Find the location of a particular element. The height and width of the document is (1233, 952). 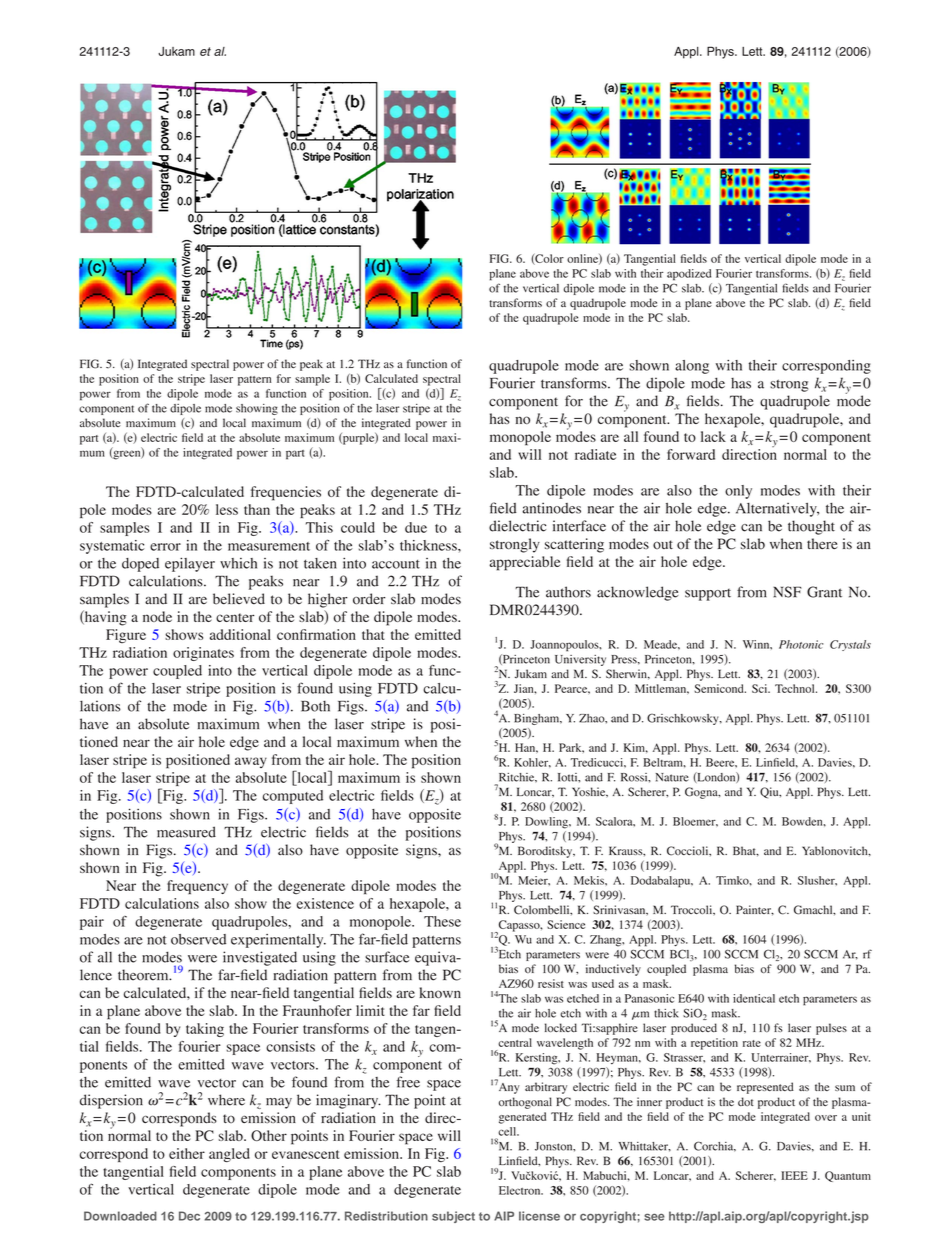

Kohler is located at coordinates (532, 763).
